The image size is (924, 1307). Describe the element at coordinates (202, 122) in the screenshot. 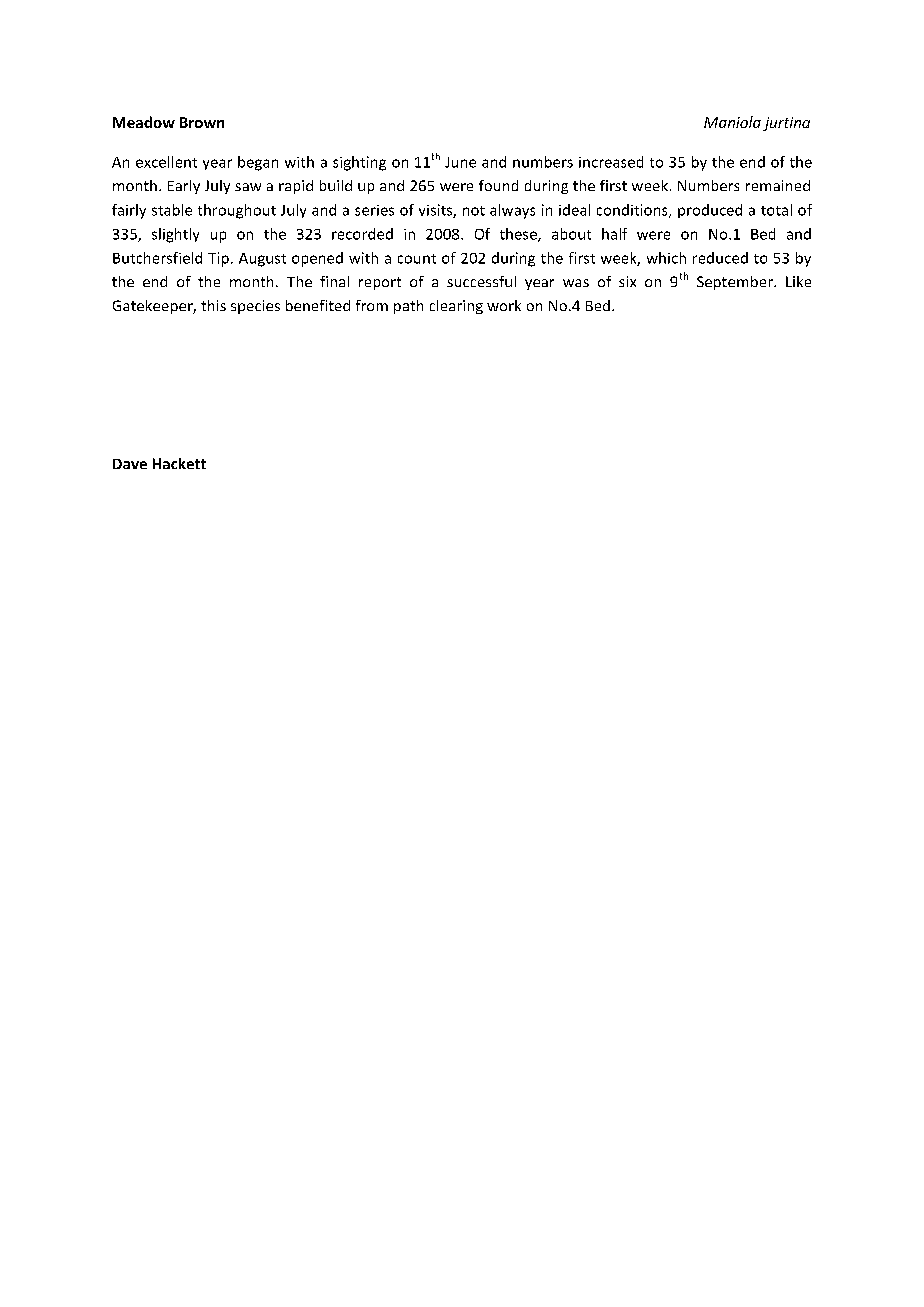

I see `Brown` at that location.
